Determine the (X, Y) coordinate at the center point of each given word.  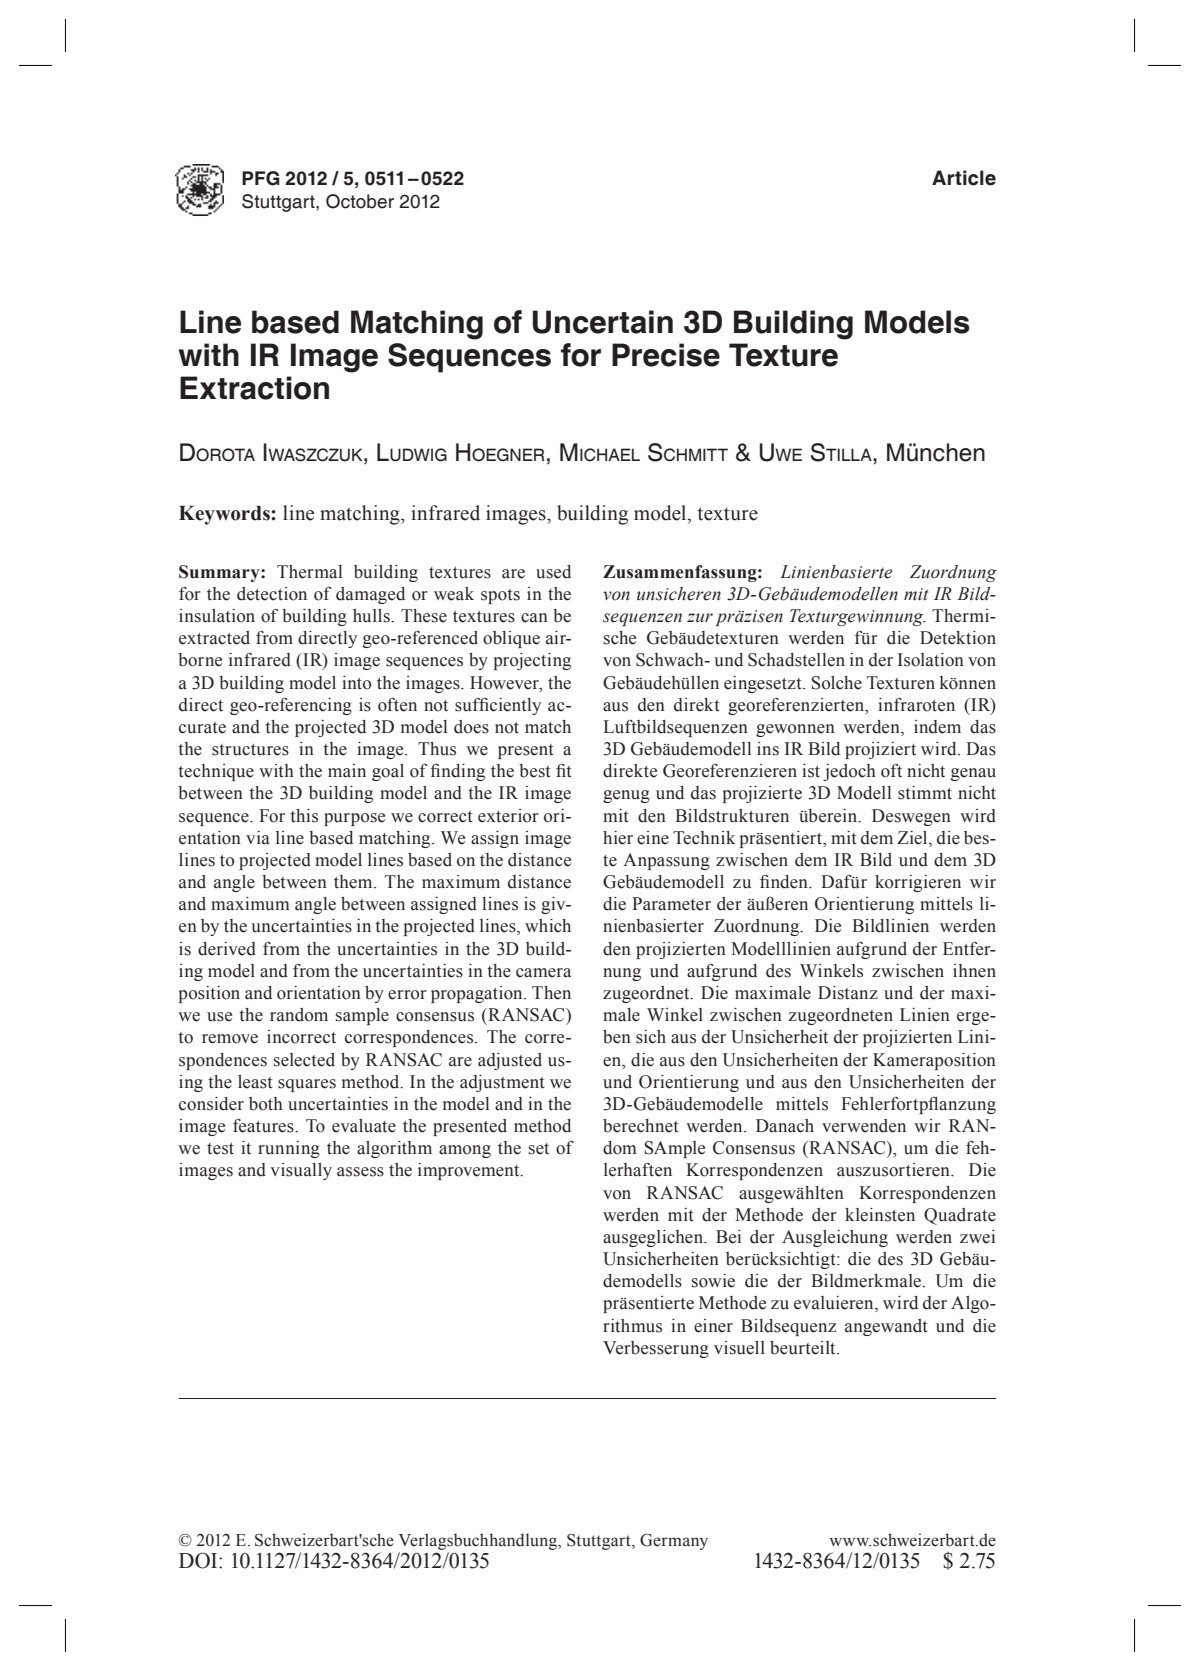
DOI (199, 1560)
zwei (977, 1237)
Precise (666, 355)
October (360, 201)
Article (964, 178)
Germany (674, 1542)
